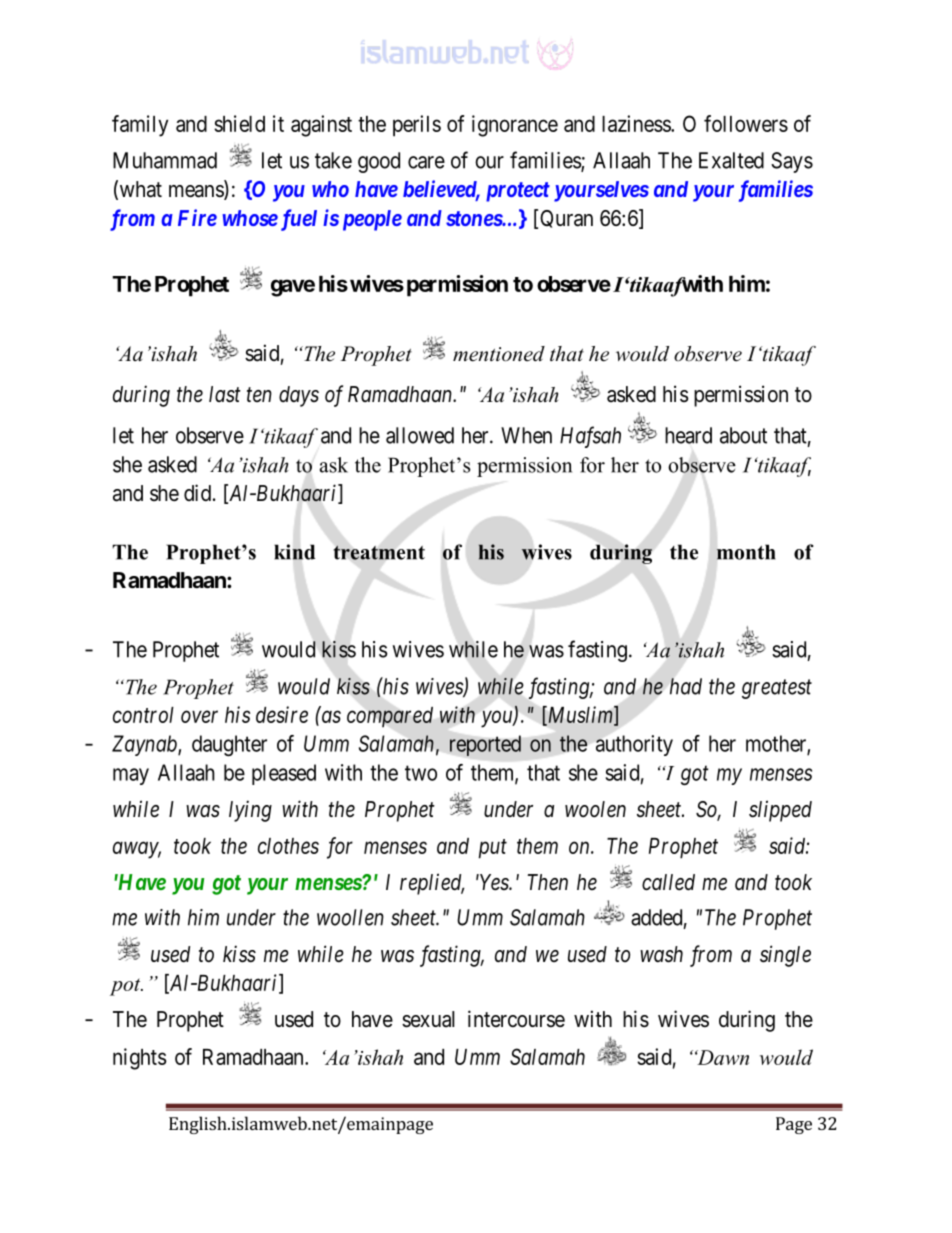  Describe the element at coordinates (426, 162) in the page. I see `care` at that location.
